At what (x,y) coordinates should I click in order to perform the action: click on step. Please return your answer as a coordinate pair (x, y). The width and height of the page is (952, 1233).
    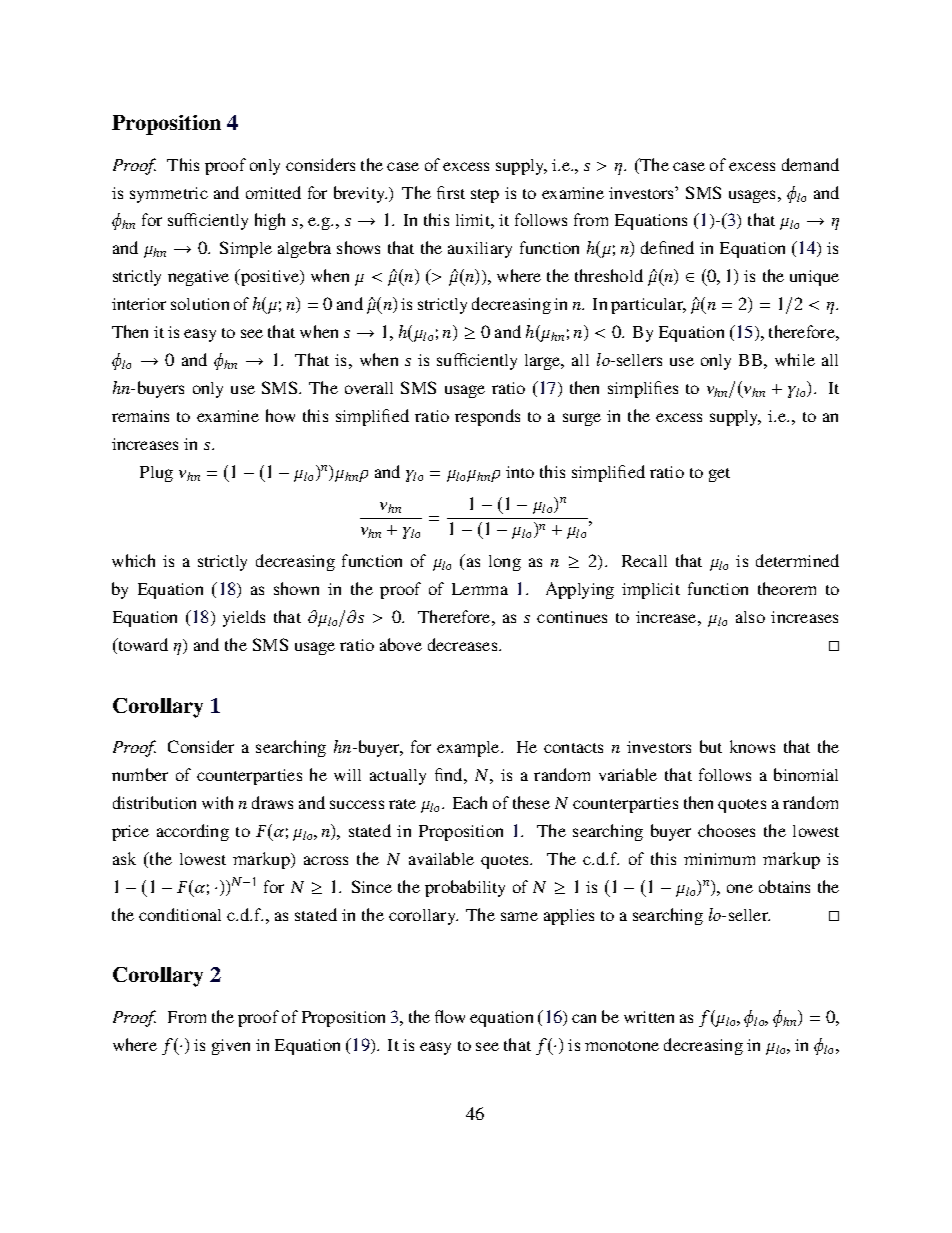
    Looking at the image, I should click on (485, 196).
